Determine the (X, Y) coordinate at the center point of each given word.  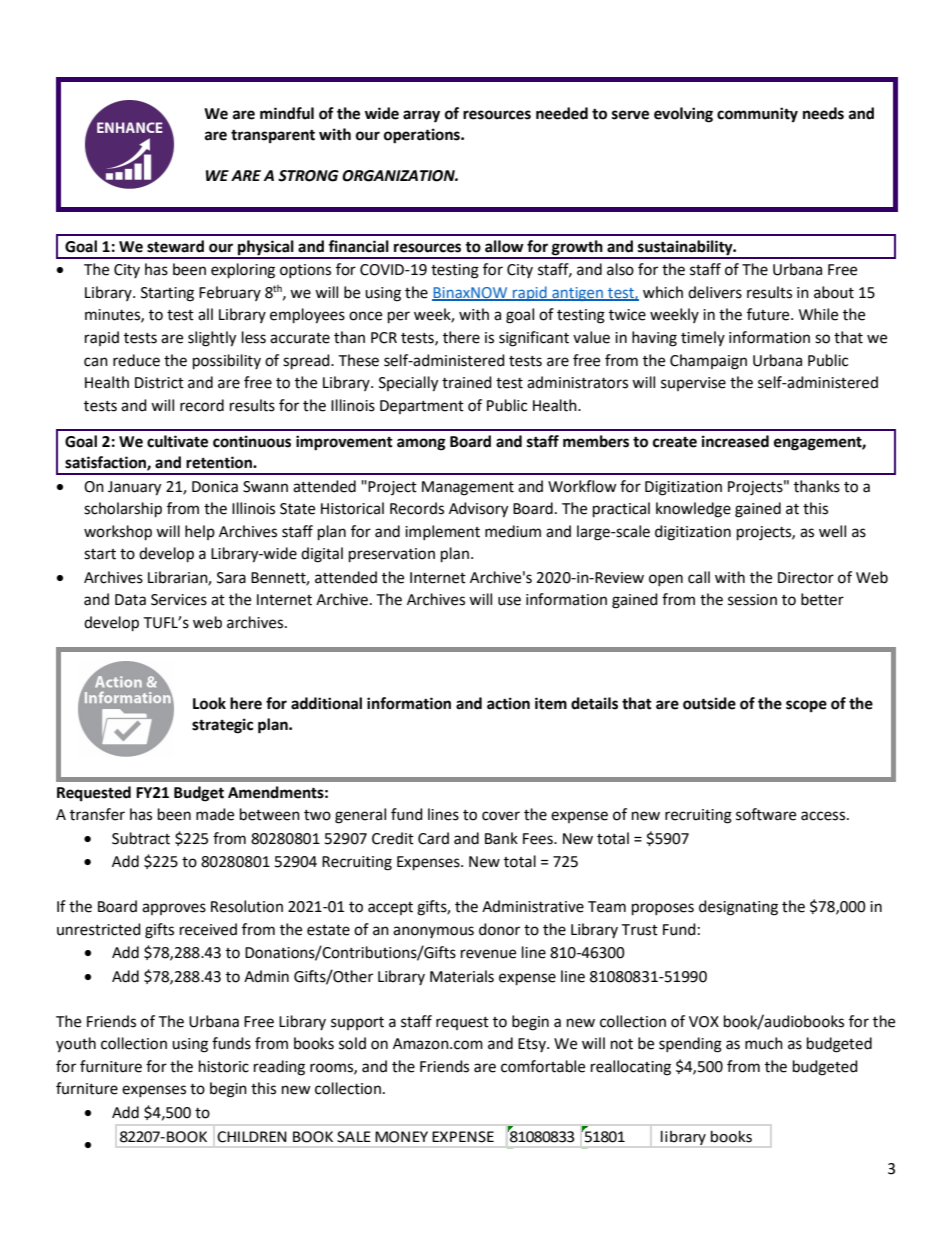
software (766, 814)
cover (501, 816)
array (421, 116)
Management (468, 488)
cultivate (177, 441)
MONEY (401, 1137)
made (215, 814)
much (764, 1043)
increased (735, 441)
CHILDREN (252, 1137)
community (757, 115)
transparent (273, 137)
